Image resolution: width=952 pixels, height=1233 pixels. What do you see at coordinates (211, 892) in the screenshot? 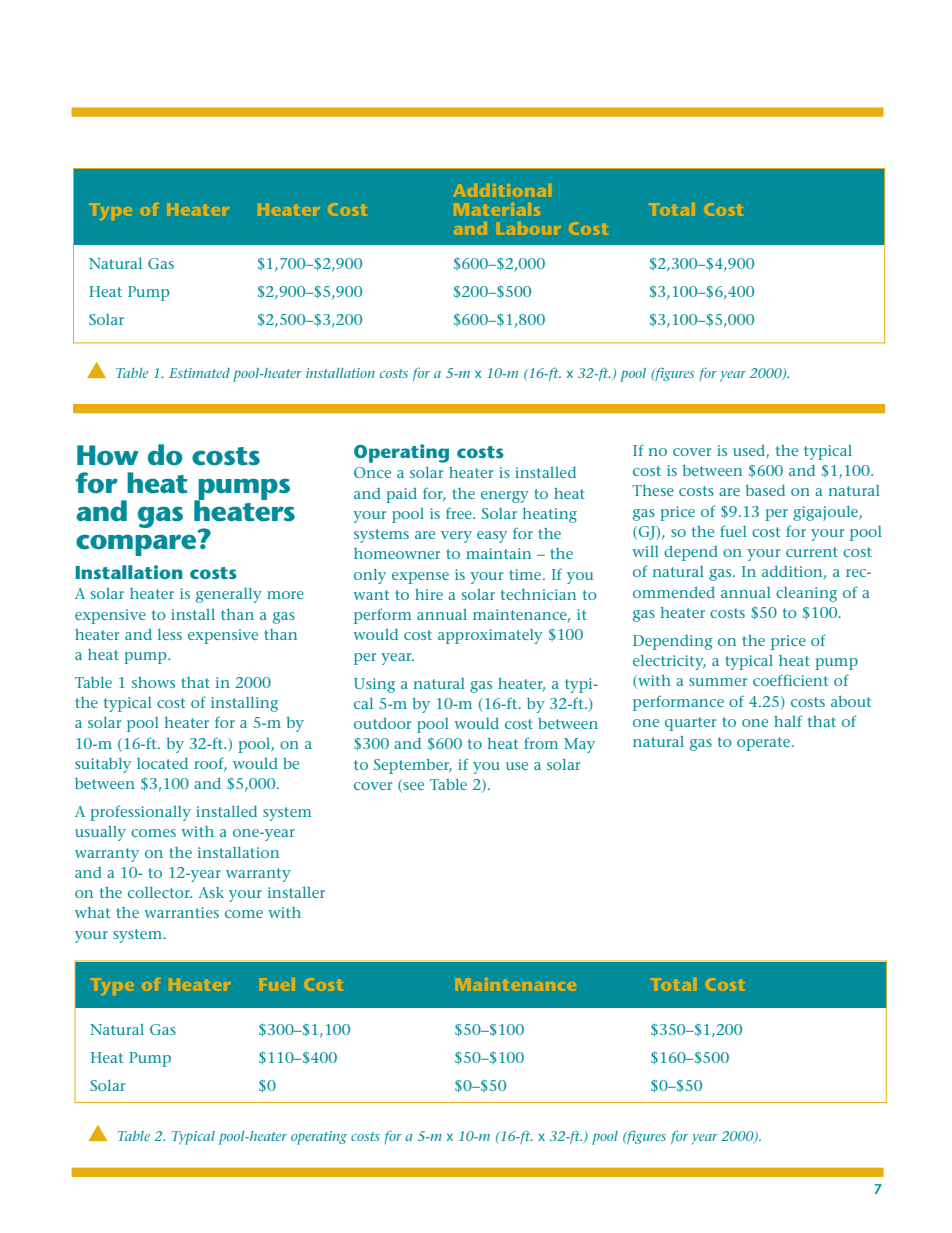
I see `Ask` at bounding box center [211, 892].
